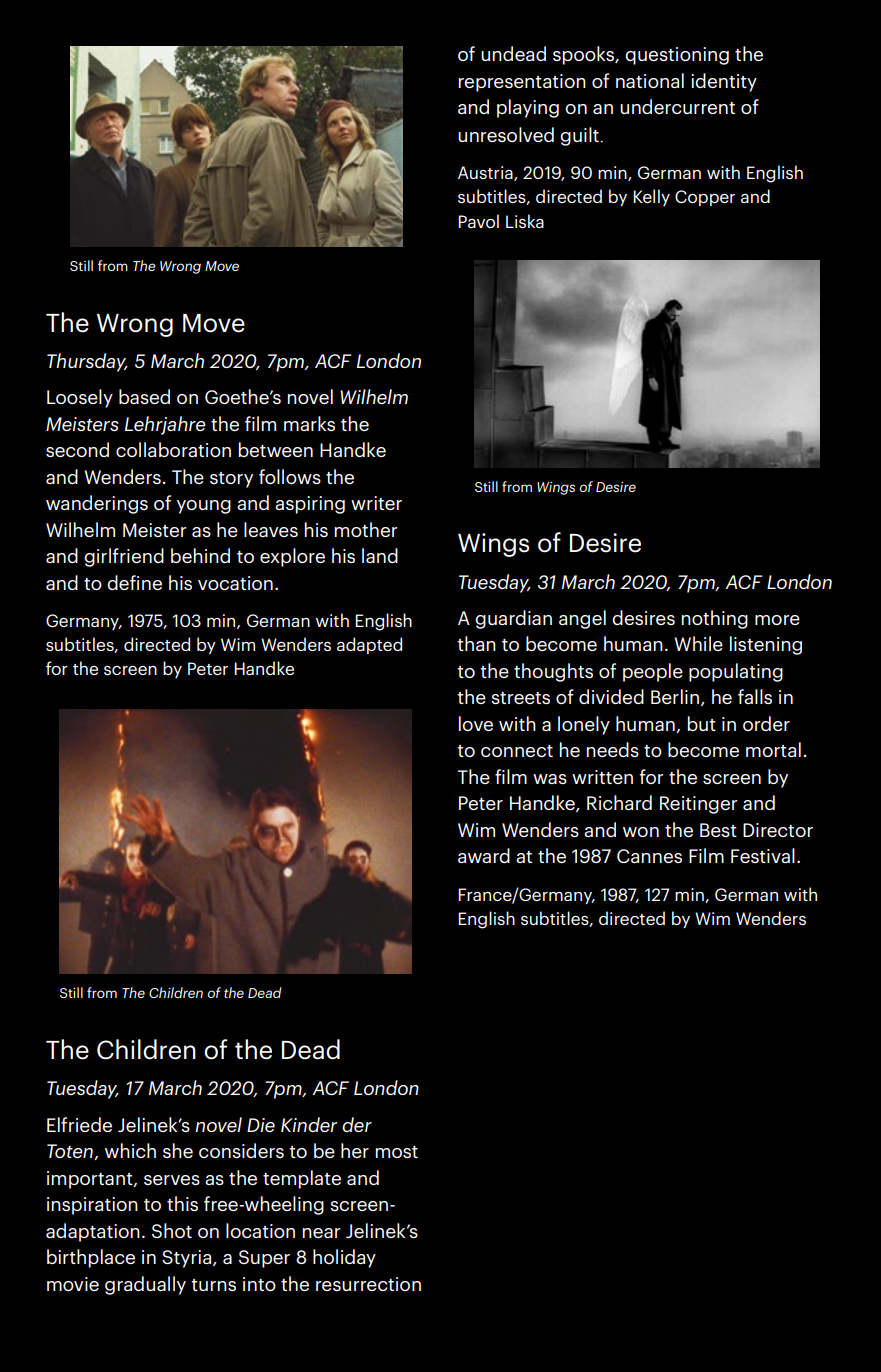  I want to click on marks, so click(309, 423).
